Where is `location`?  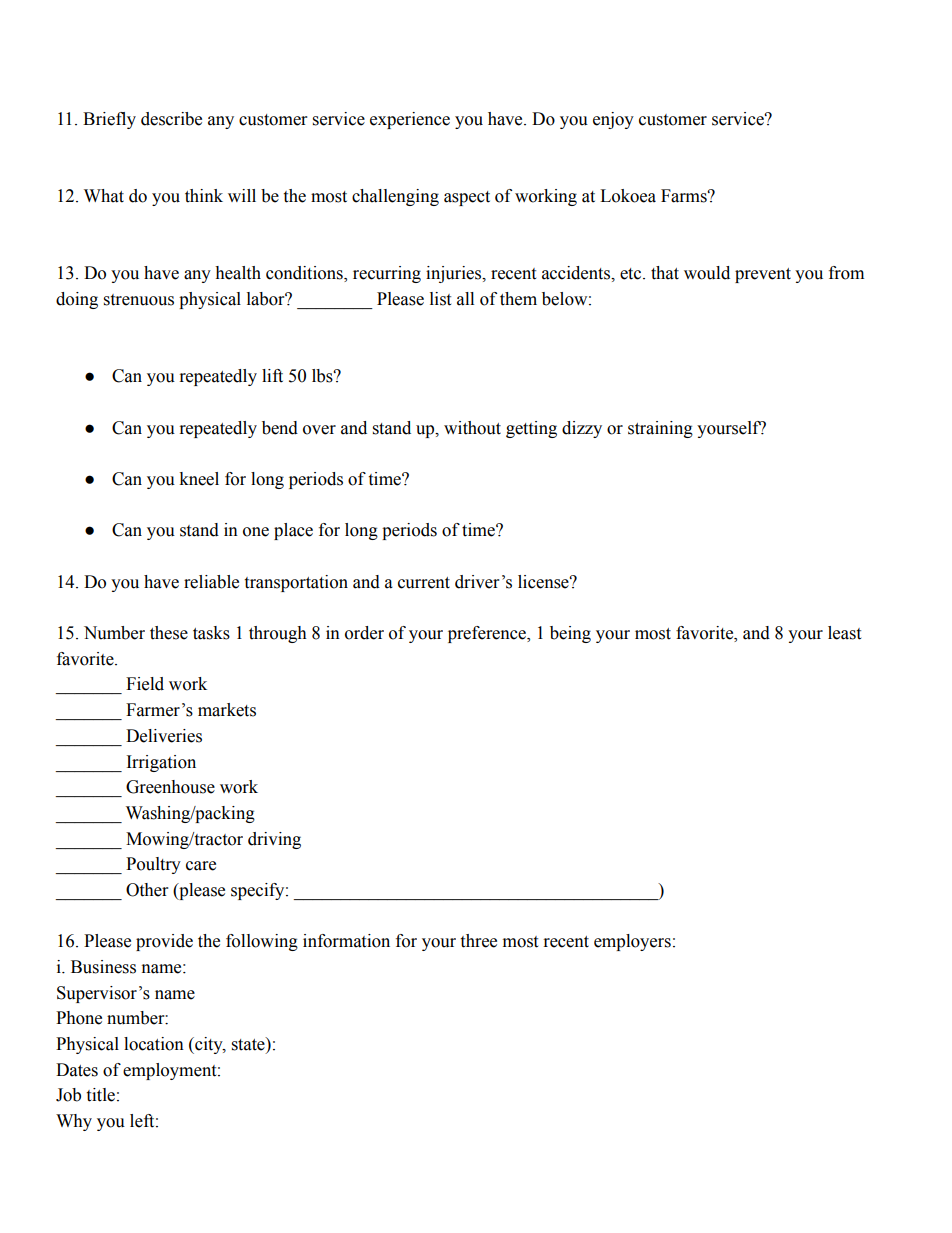
location is located at coordinates (154, 1044).
